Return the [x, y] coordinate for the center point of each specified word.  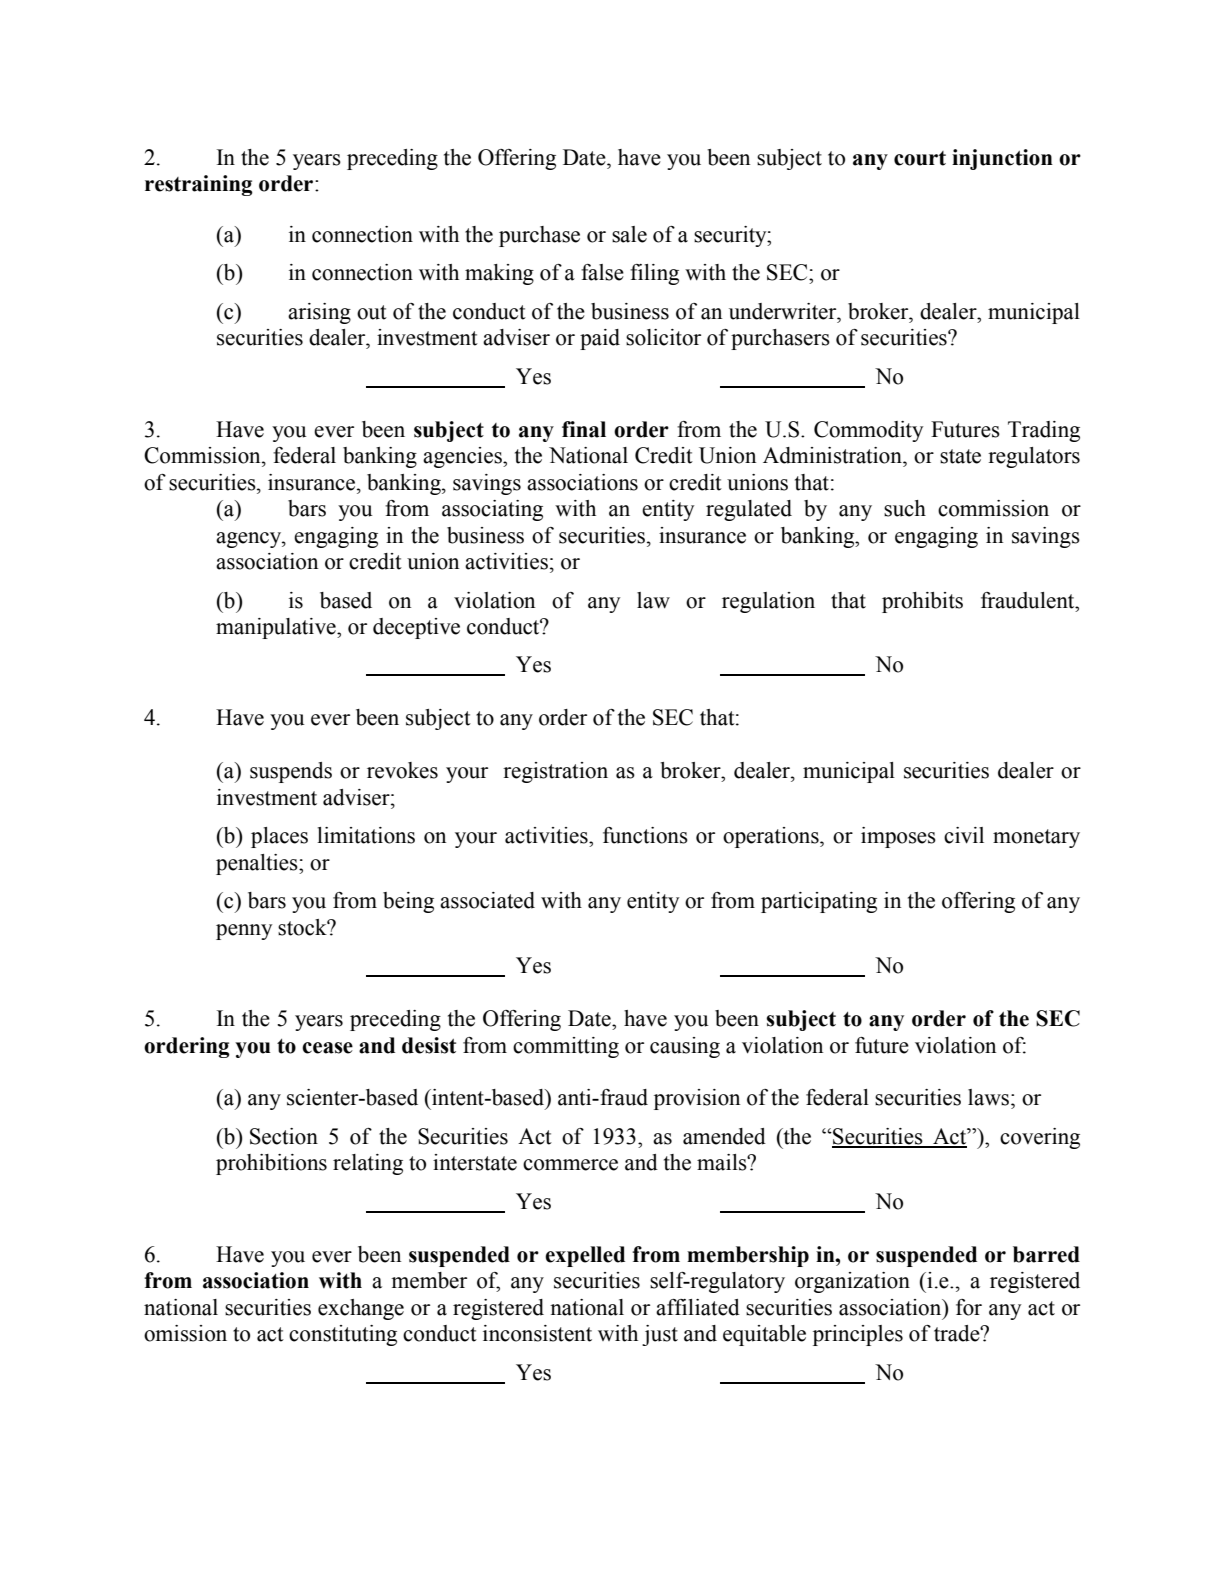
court [920, 158]
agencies [463, 457]
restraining [199, 185]
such [905, 508]
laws [990, 1097]
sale [629, 234]
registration [555, 772]
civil [964, 835]
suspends [291, 772]
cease [327, 1048]
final [584, 429]
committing [566, 1047]
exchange [361, 1309]
